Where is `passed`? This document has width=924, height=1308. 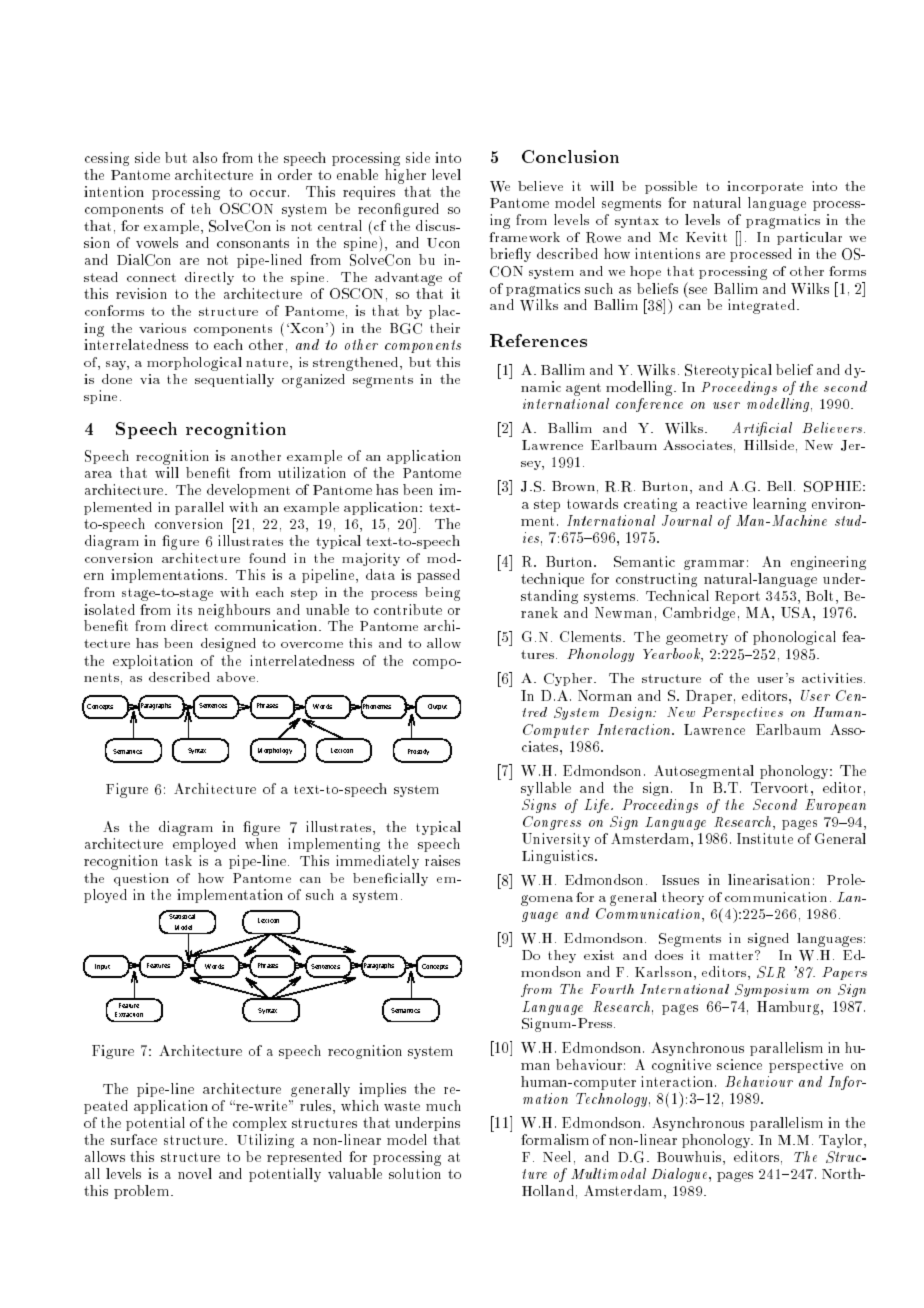 passed is located at coordinates (438, 576).
